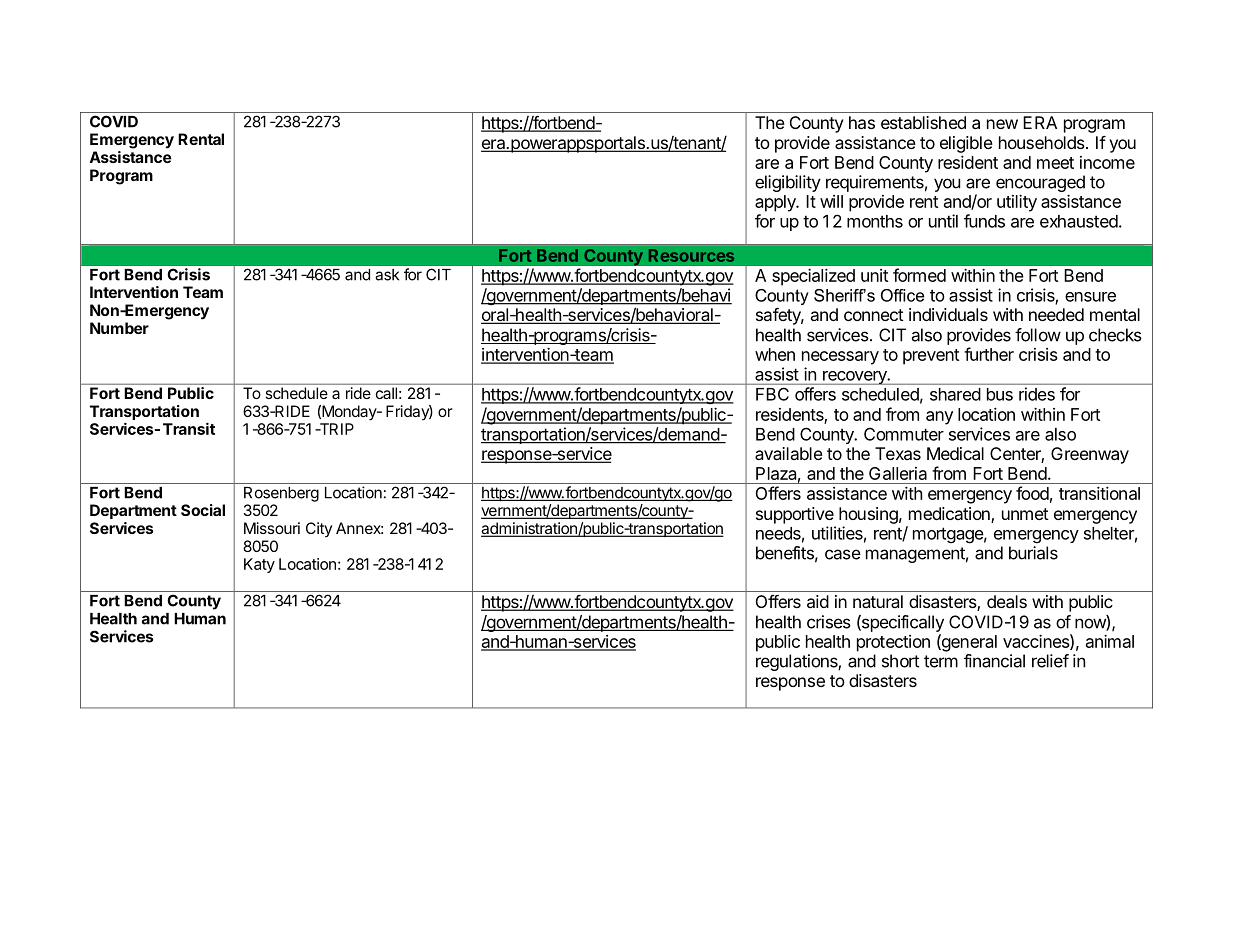 The image size is (1233, 952). I want to click on eligible, so click(966, 144).
